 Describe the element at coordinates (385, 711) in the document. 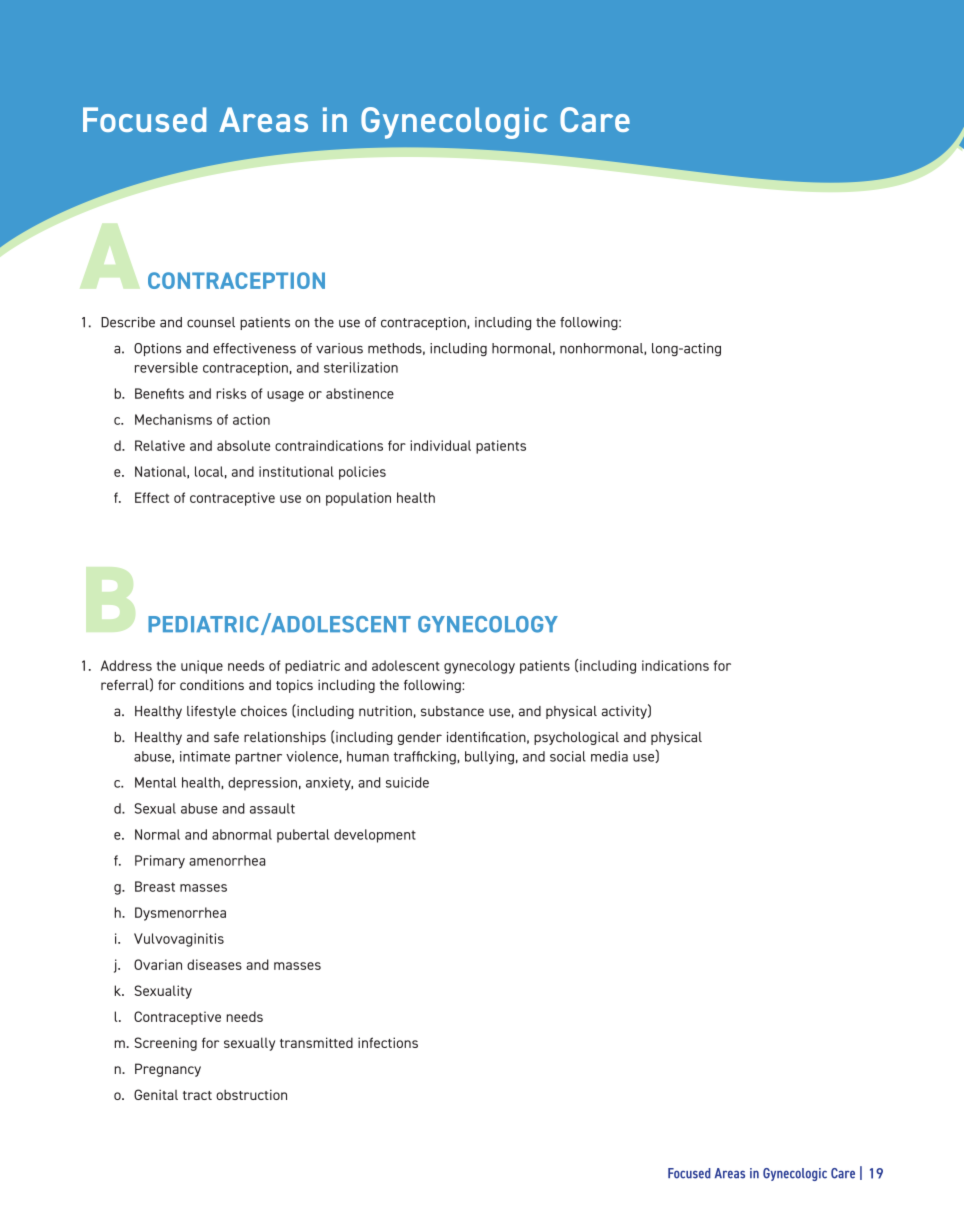

I see `nutrition` at that location.
